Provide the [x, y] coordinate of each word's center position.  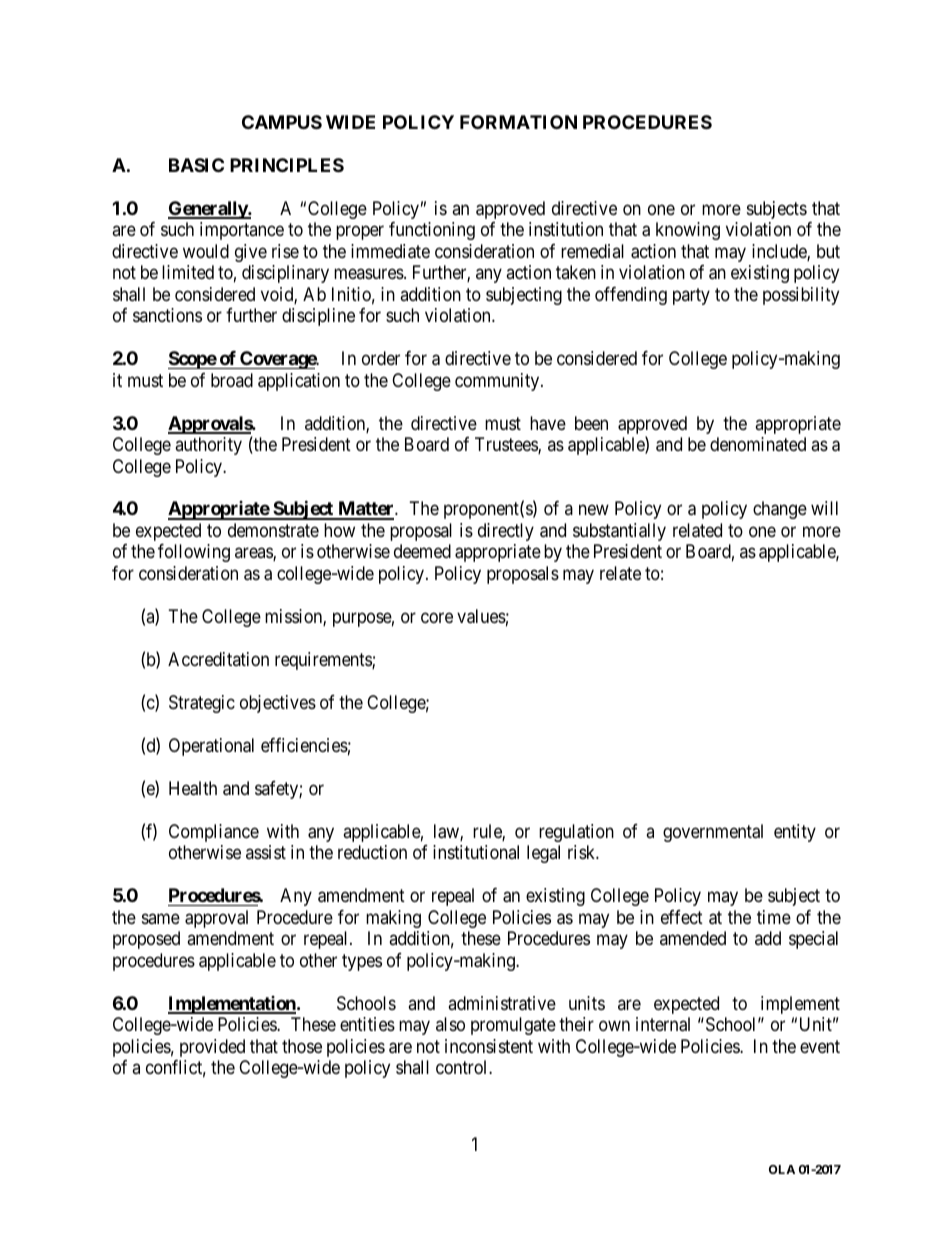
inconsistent [489, 1046]
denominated [758, 444]
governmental [713, 833]
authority [208, 446]
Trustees [507, 445]
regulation [576, 833]
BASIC [196, 165]
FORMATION [518, 122]
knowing [688, 231]
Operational [211, 747]
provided [212, 1048]
